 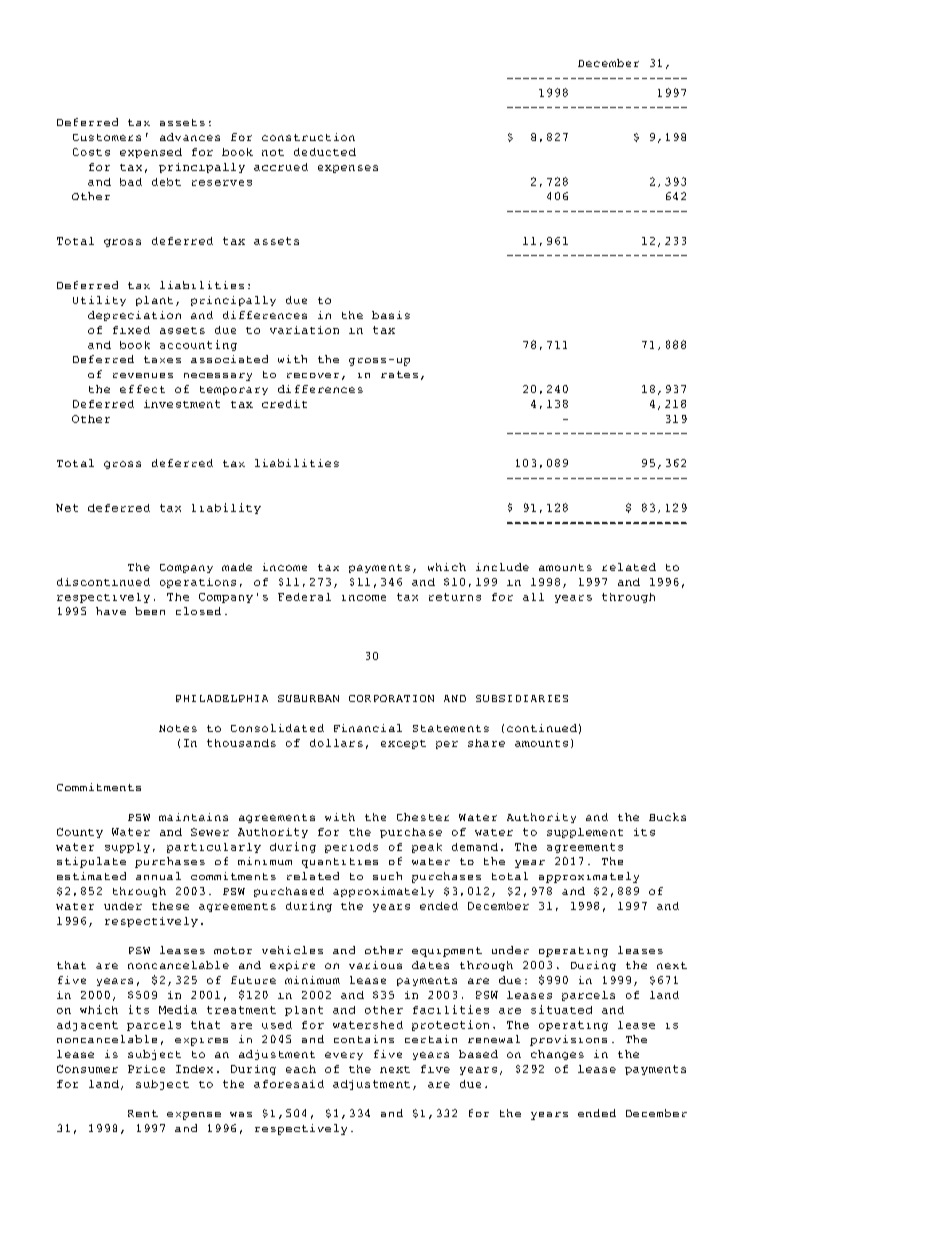 What do you see at coordinates (325, 152) in the document?
I see `deducted` at bounding box center [325, 152].
